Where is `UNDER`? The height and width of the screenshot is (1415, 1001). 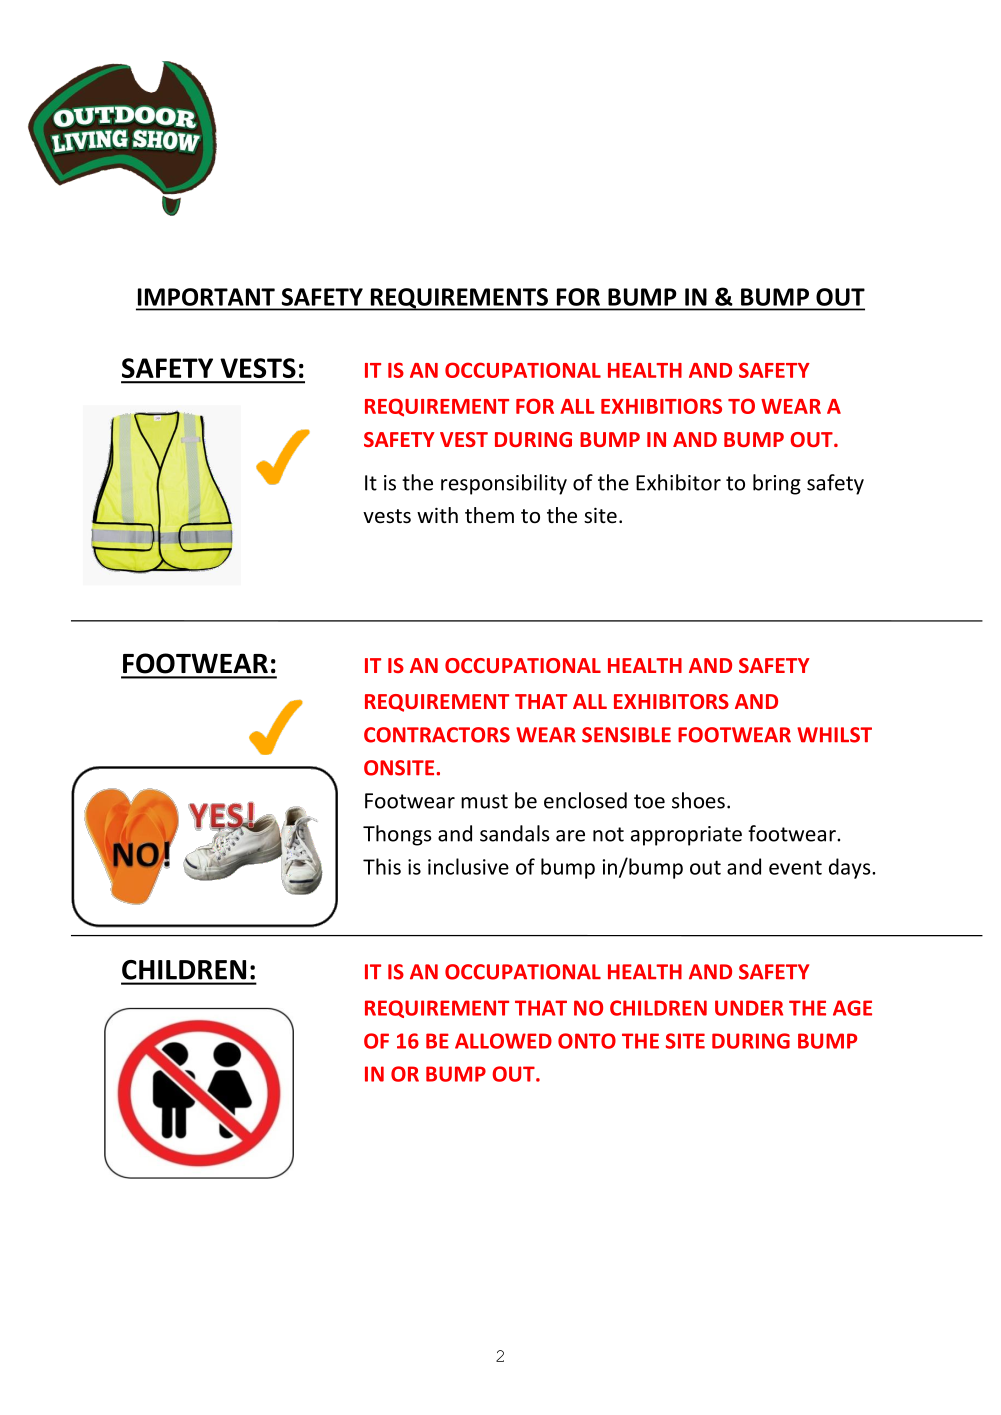
UNDER is located at coordinates (749, 1008).
